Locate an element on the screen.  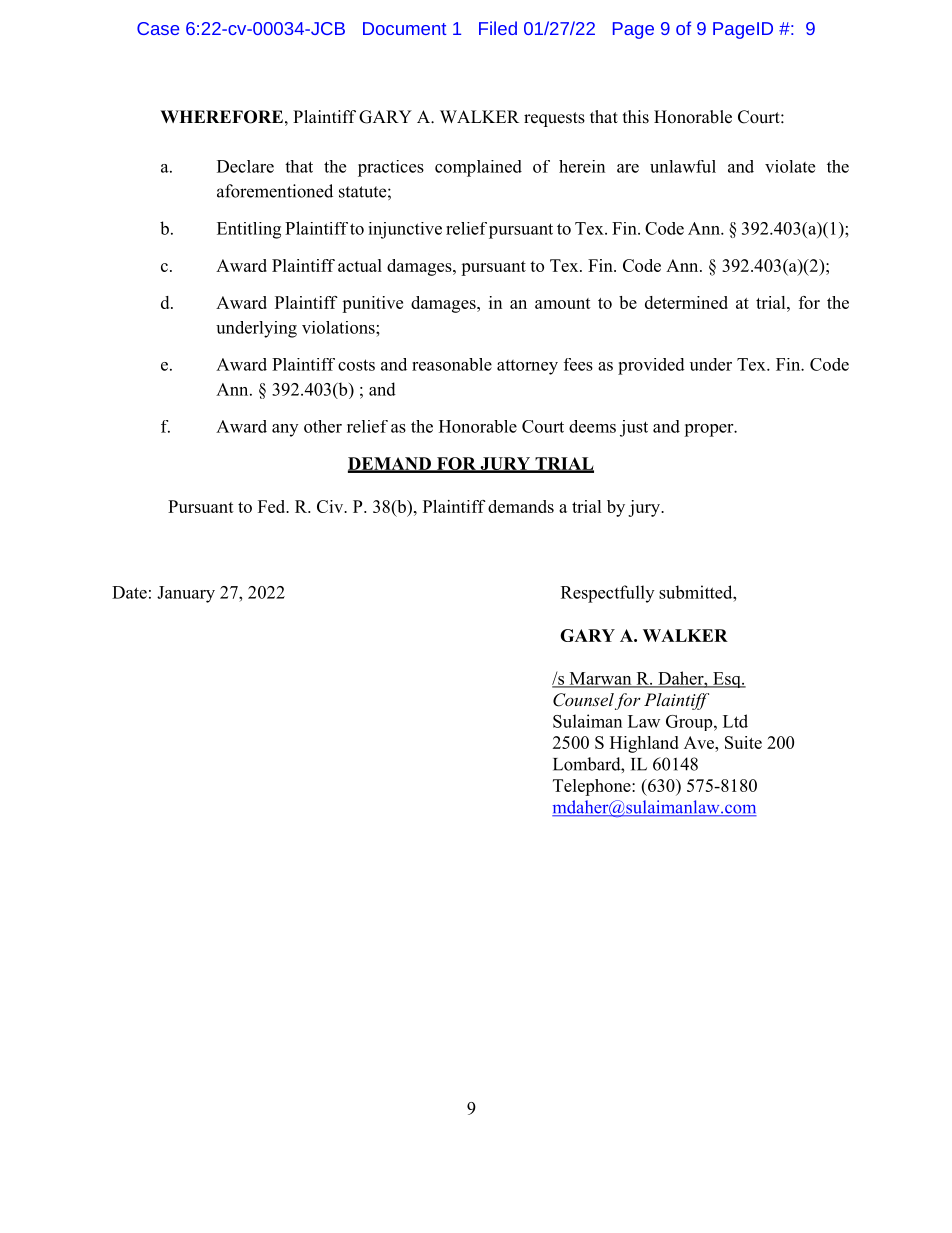
Suite is located at coordinates (743, 742).
